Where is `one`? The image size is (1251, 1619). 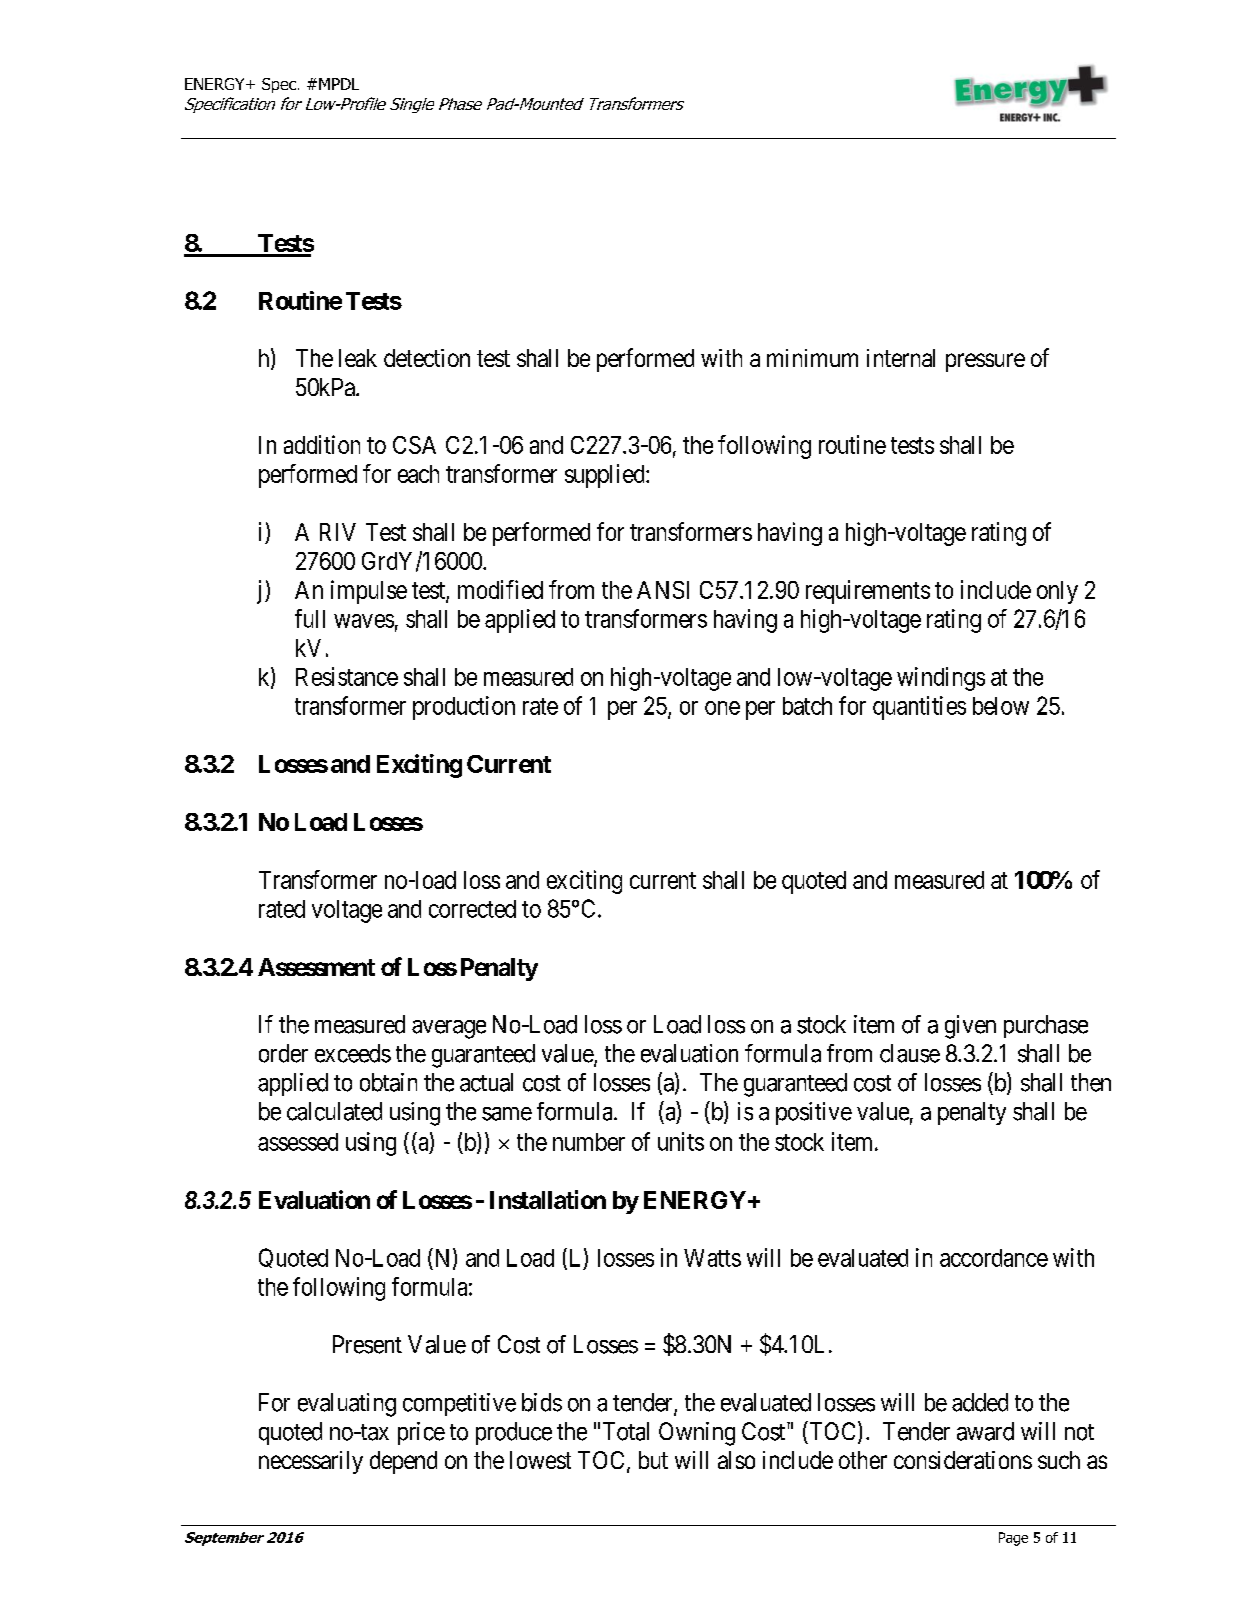
one is located at coordinates (722, 708).
